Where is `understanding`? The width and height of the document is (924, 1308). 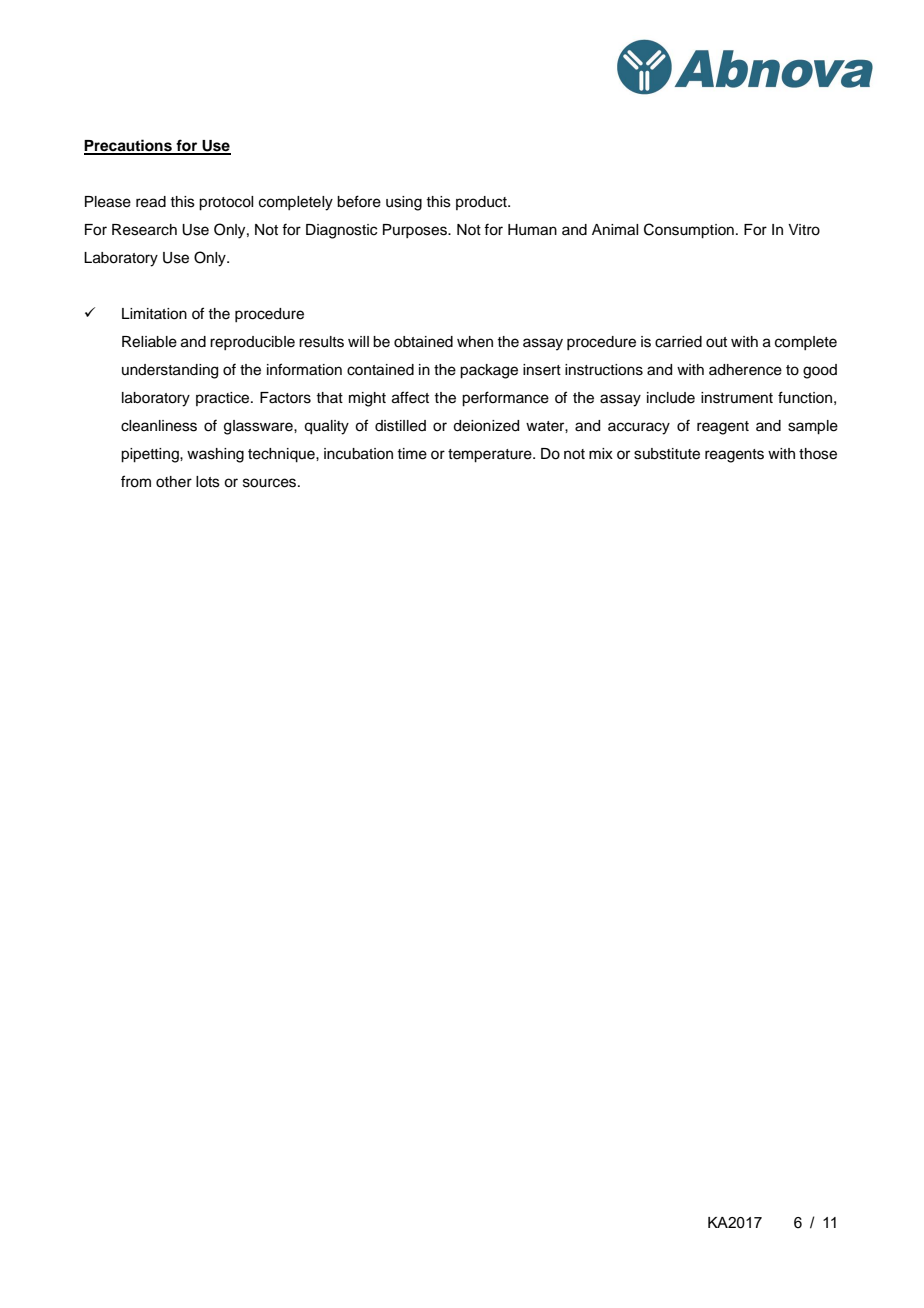 understanding is located at coordinates (170, 371).
